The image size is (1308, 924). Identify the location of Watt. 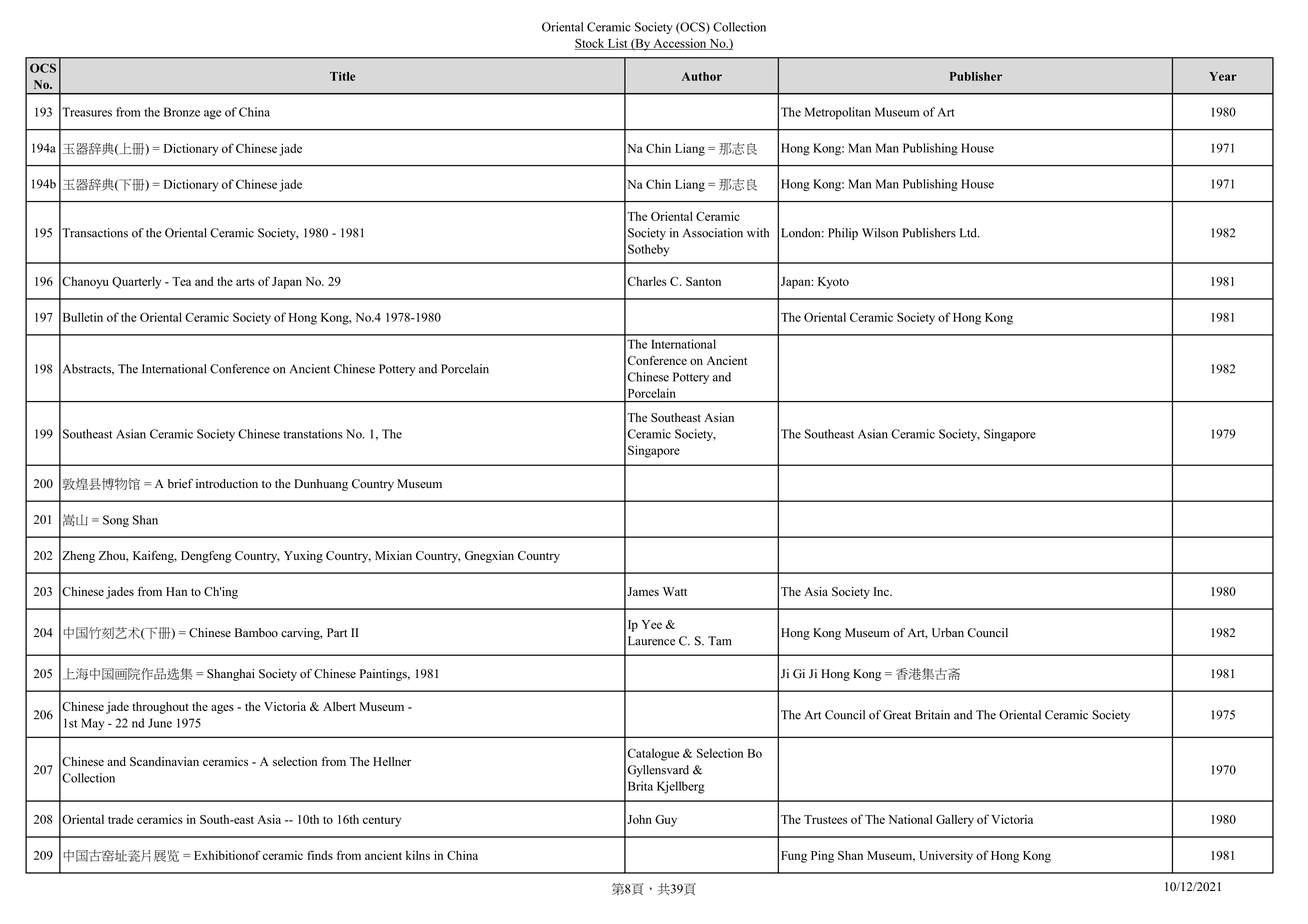
(675, 591).
